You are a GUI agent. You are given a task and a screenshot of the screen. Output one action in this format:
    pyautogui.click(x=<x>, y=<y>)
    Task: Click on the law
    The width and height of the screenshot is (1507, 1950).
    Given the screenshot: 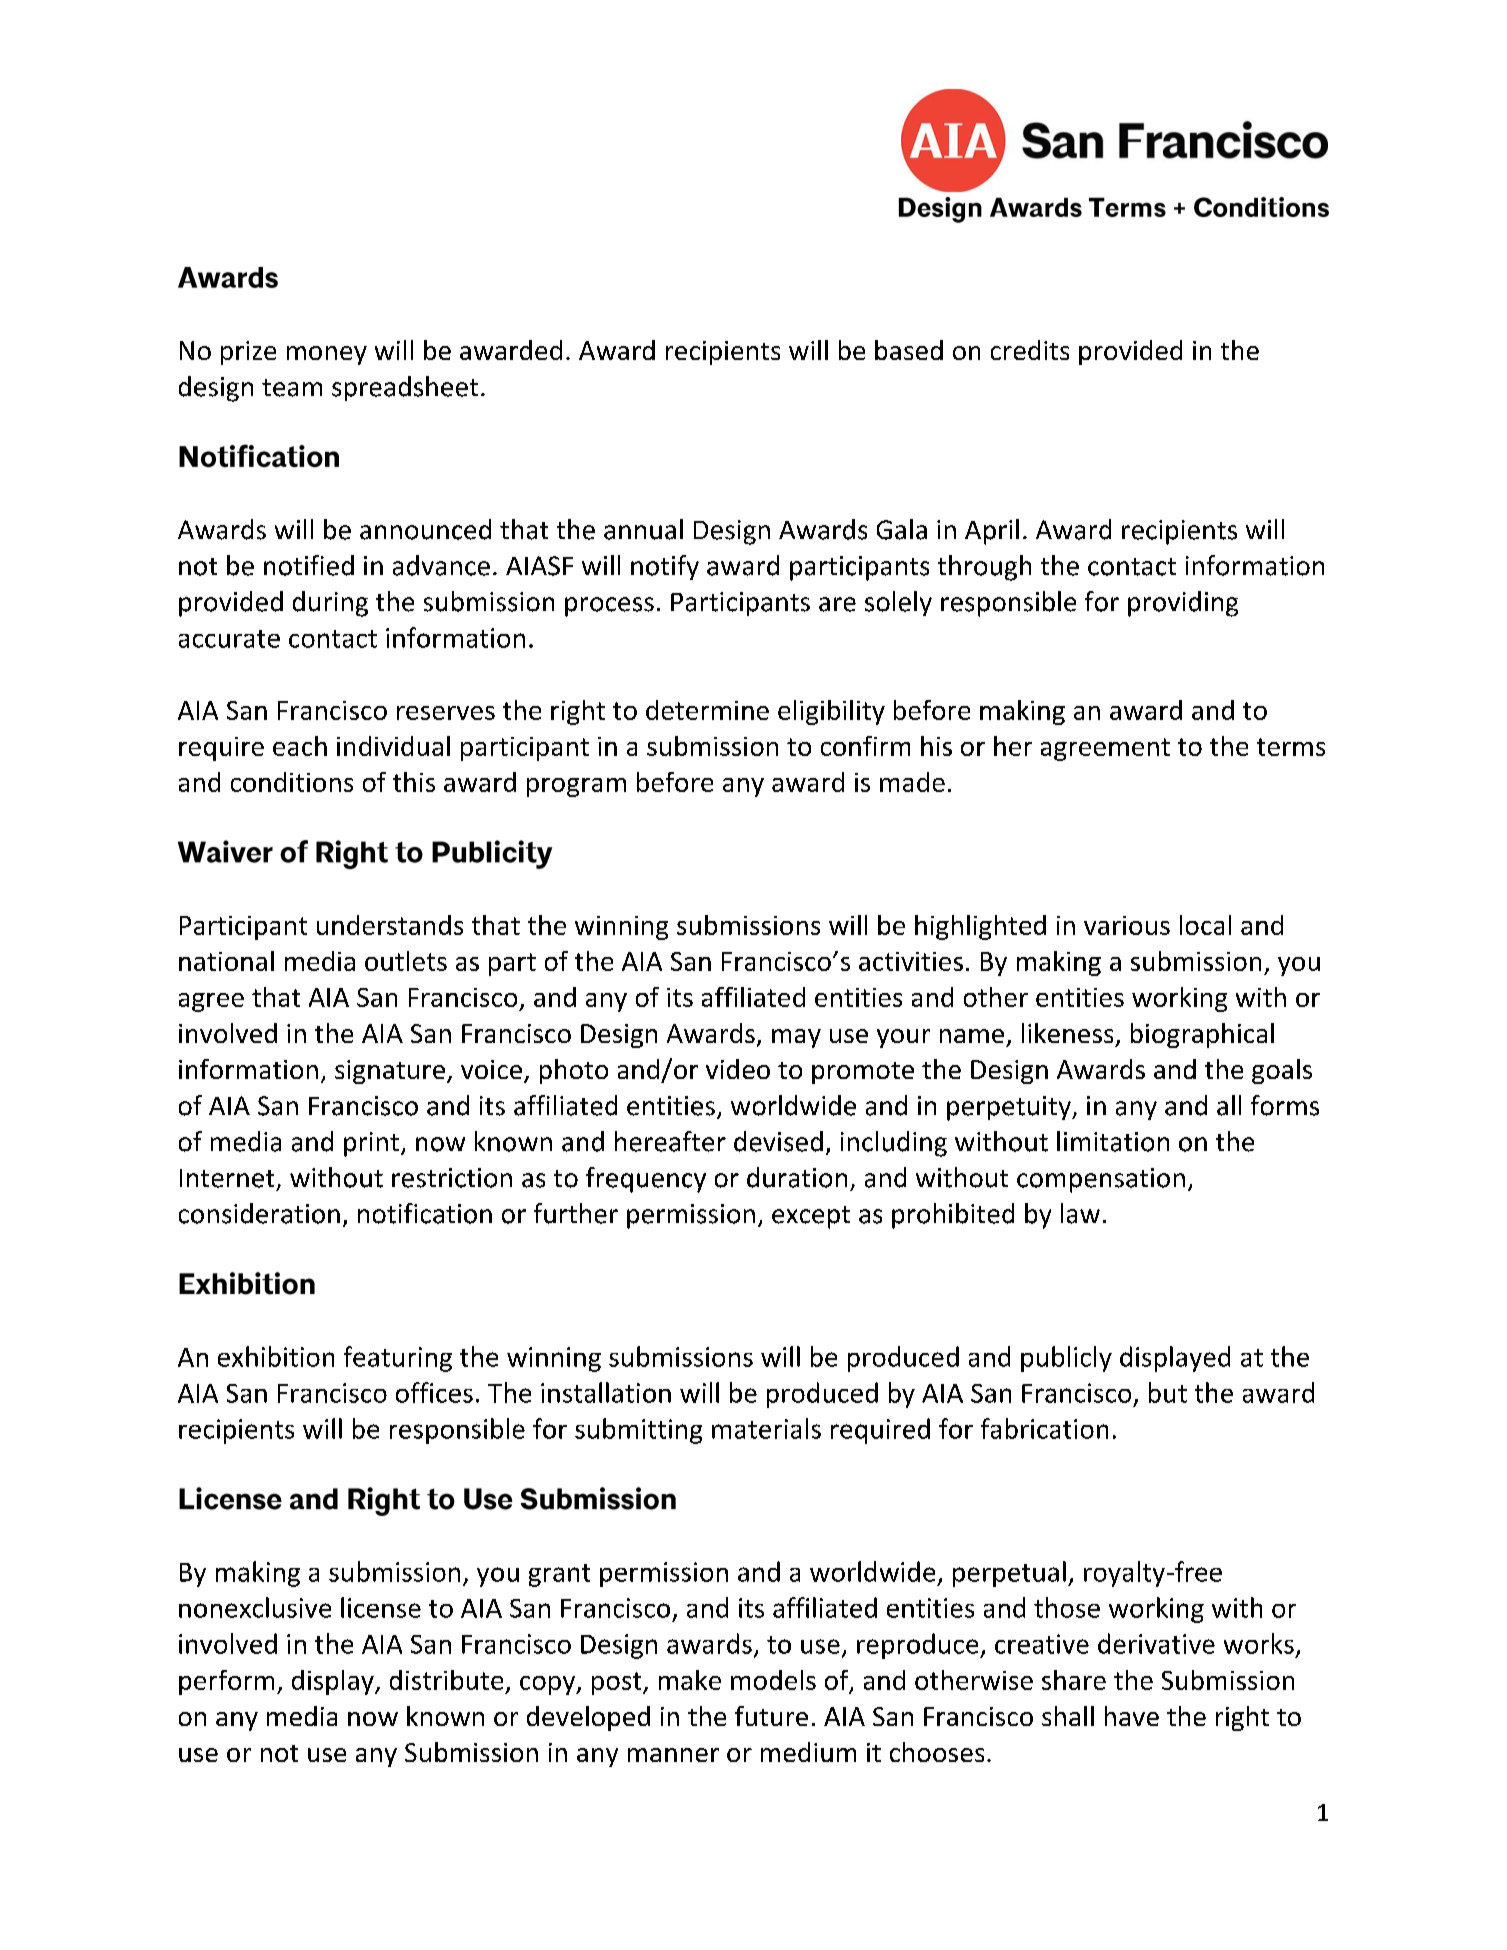 What is the action you would take?
    pyautogui.click(x=1080, y=1213)
